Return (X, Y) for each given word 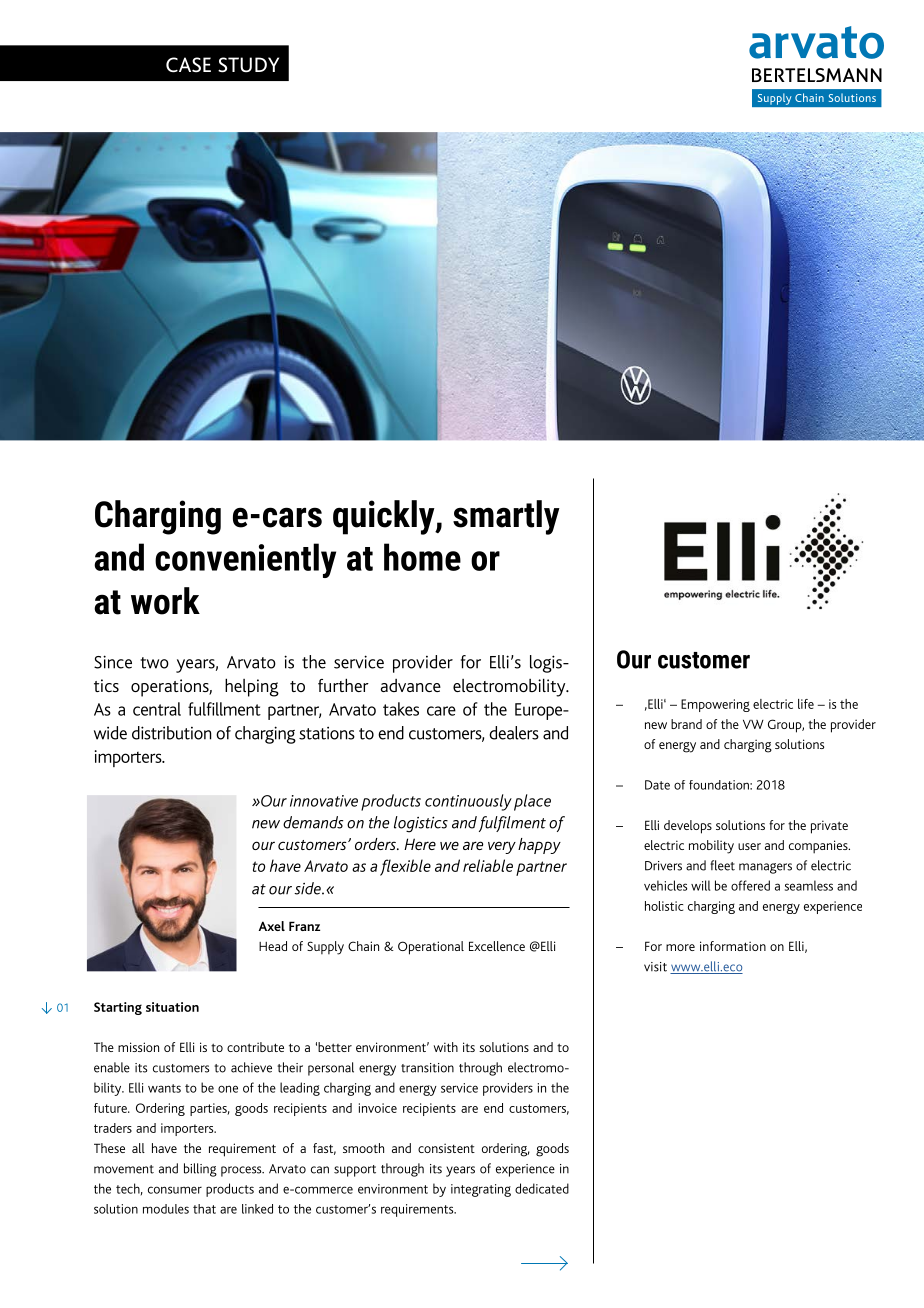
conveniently (245, 560)
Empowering (715, 705)
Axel (272, 926)
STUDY (248, 65)
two (154, 663)
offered (750, 885)
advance (411, 685)
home (422, 557)
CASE (188, 65)
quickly (385, 517)
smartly (506, 517)
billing (200, 1170)
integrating (481, 1190)
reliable (488, 865)
